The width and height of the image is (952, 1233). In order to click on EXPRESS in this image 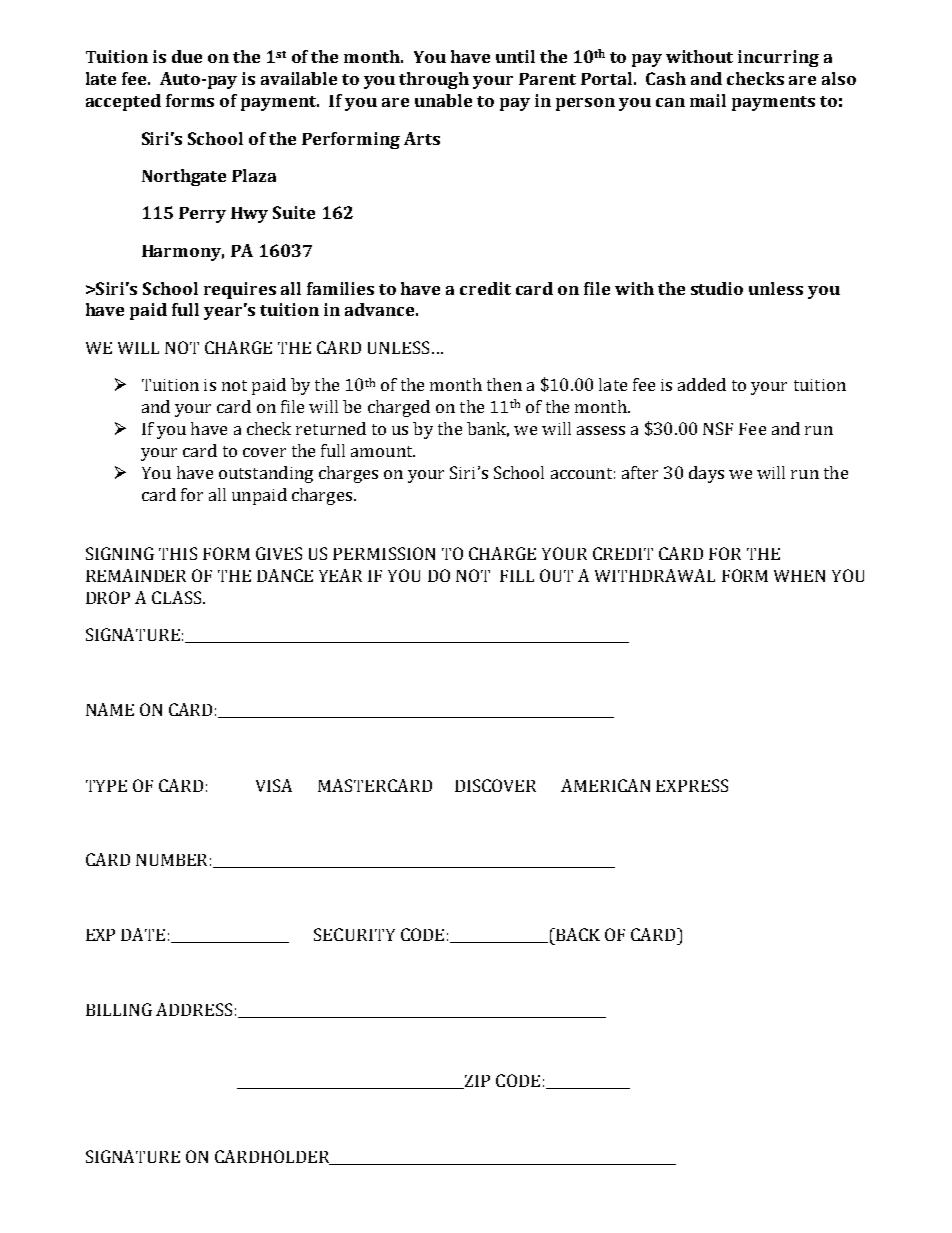, I will do `click(692, 785)`.
